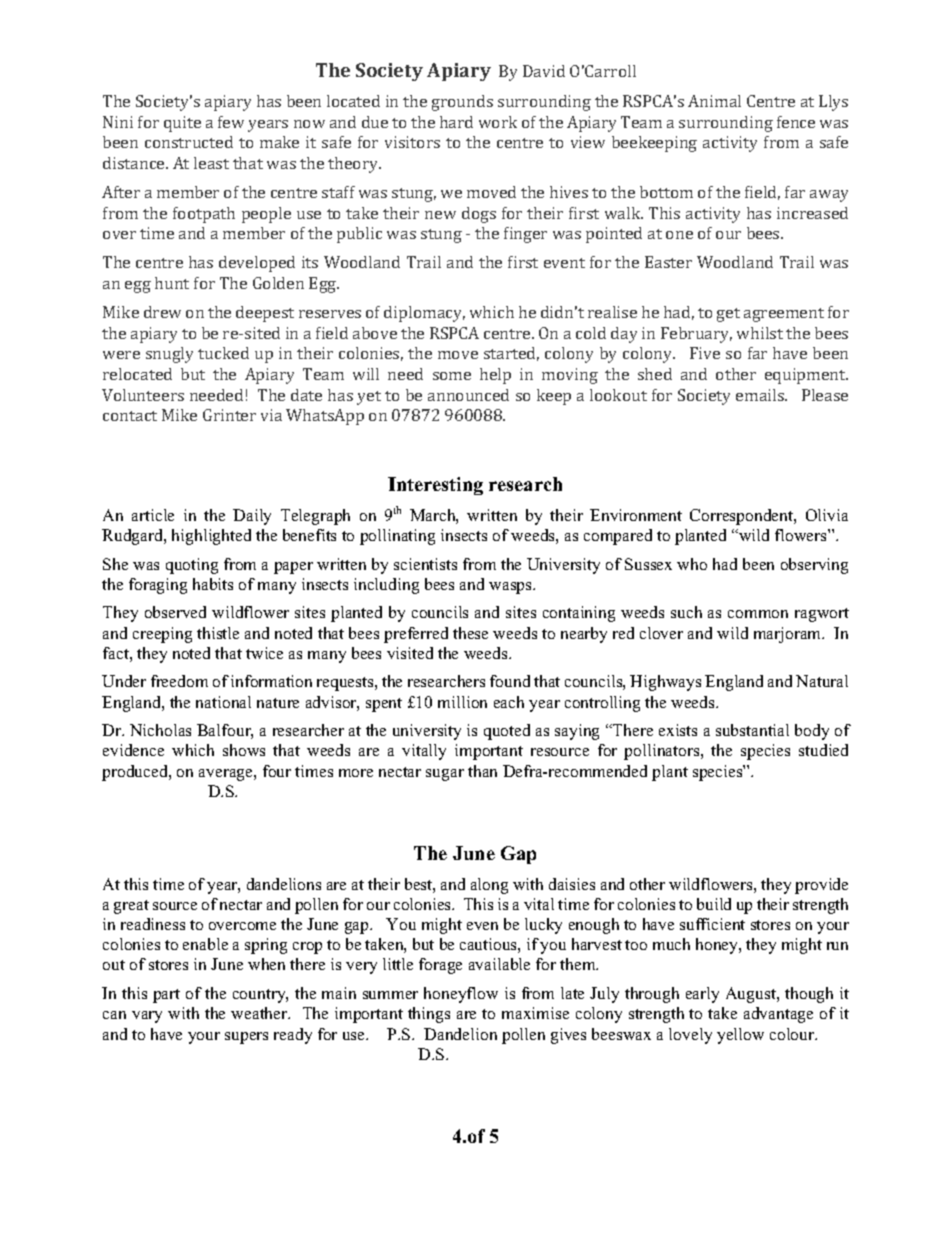 The image size is (952, 1233). I want to click on article, so click(153, 515).
